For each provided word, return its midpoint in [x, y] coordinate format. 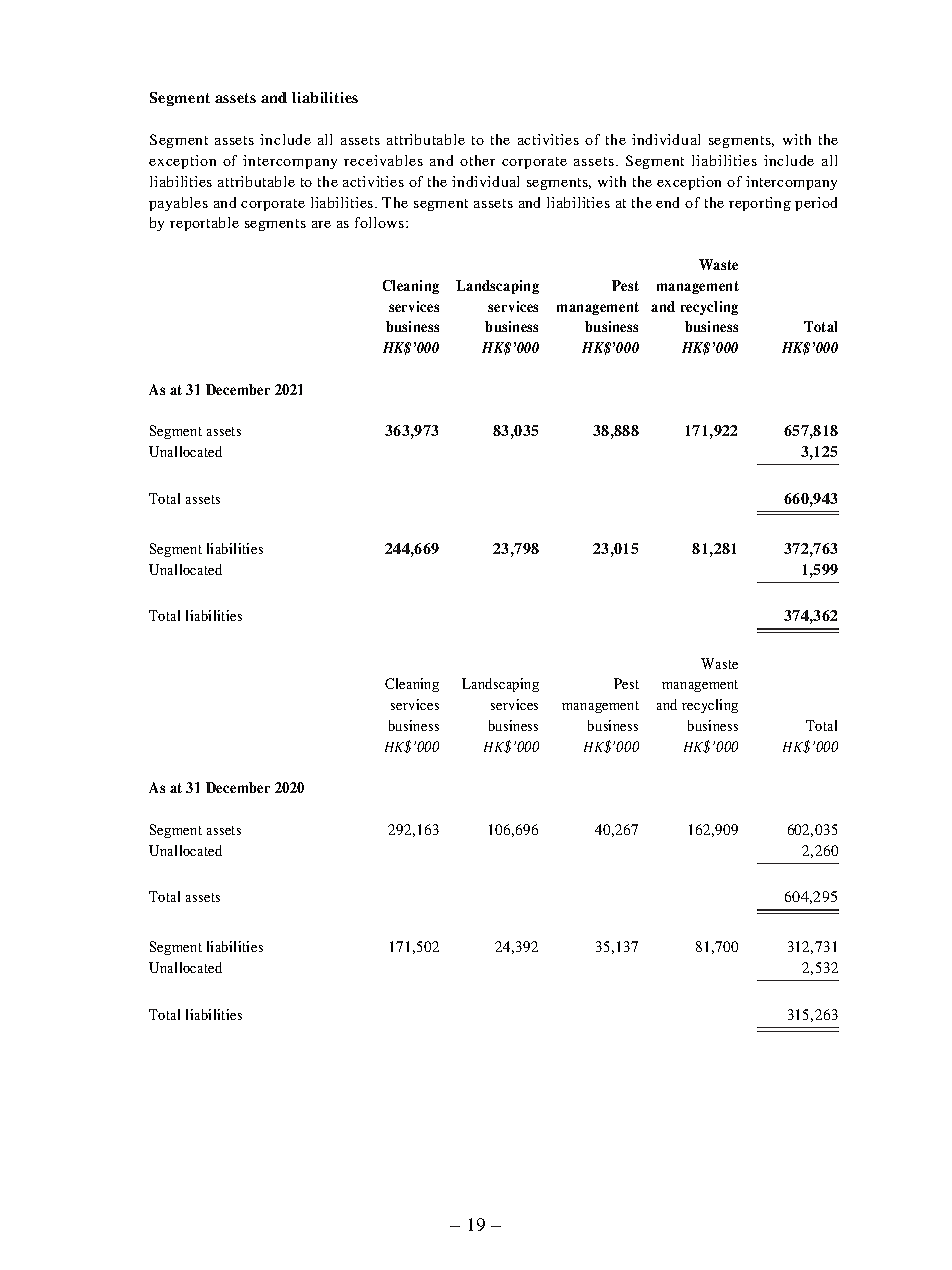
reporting [760, 204]
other [477, 160]
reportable [204, 224]
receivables [383, 160]
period [816, 204]
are [321, 224]
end [667, 202]
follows [381, 222]
